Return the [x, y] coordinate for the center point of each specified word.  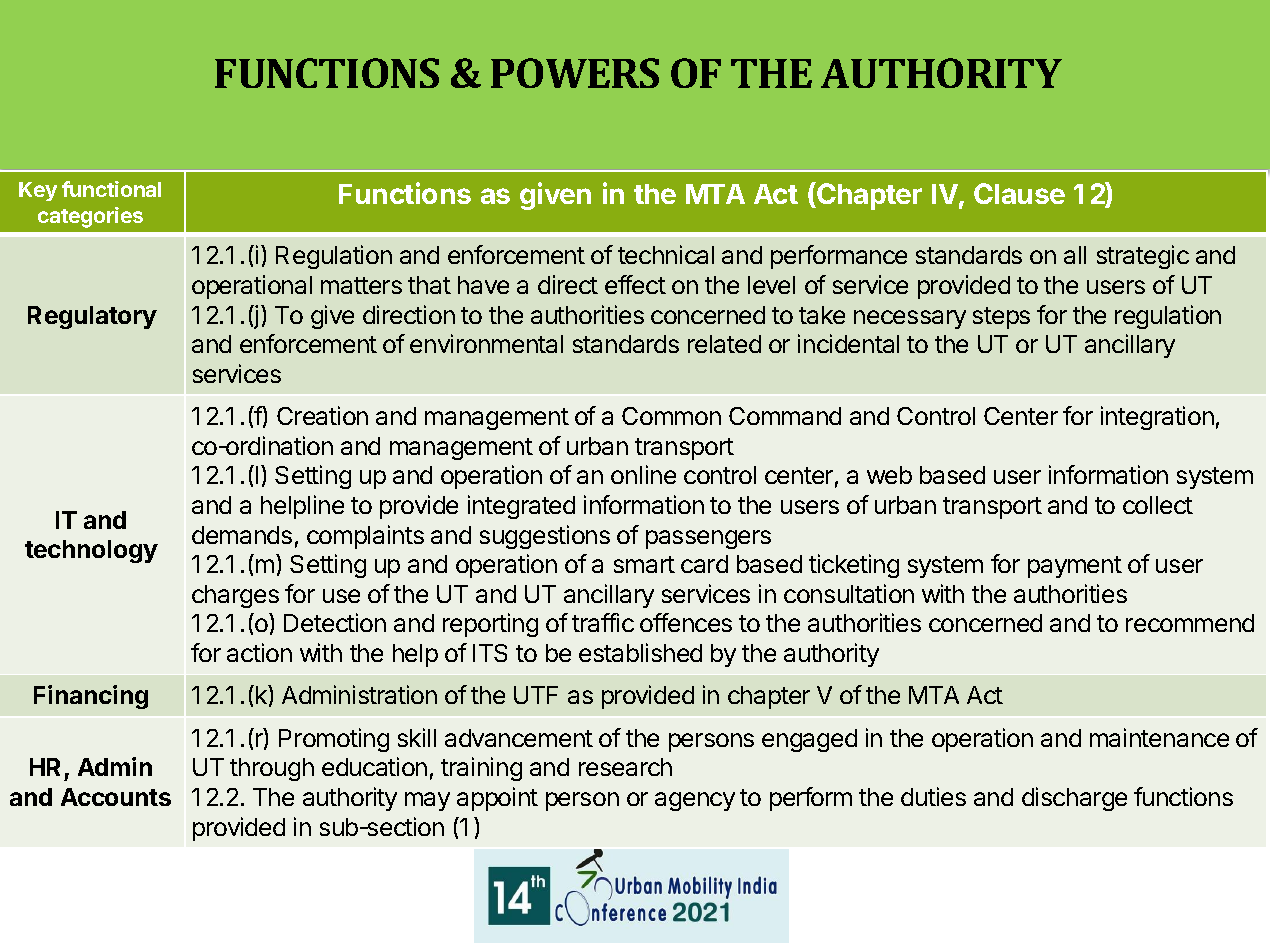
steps [1001, 318]
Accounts [116, 797]
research [625, 767]
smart [644, 564]
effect [635, 284]
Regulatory [92, 317]
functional [111, 189]
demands [242, 535]
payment [1075, 567]
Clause [1019, 193]
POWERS [575, 73]
